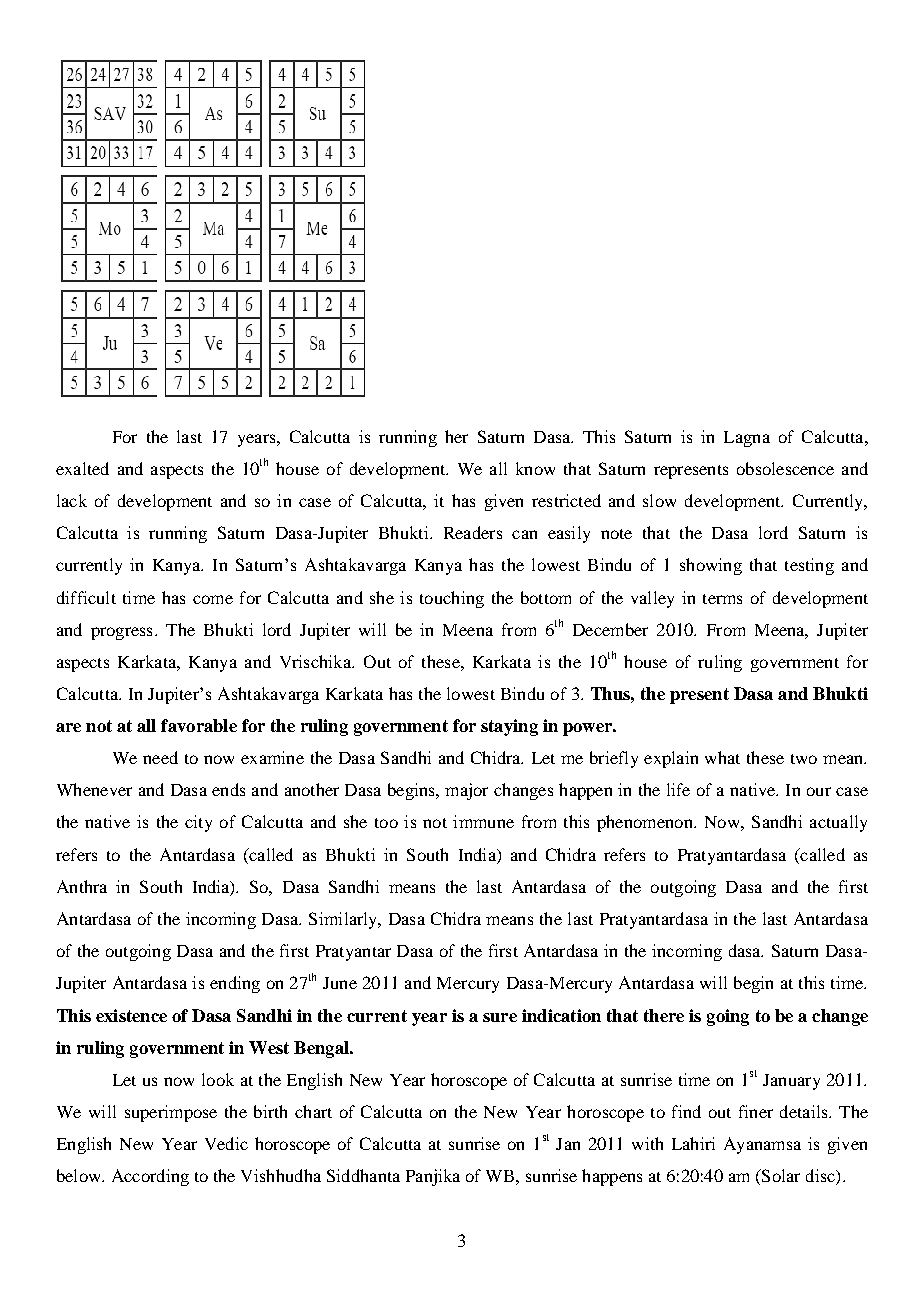 The height and width of the page is (1307, 924). I want to click on there, so click(664, 1015).
